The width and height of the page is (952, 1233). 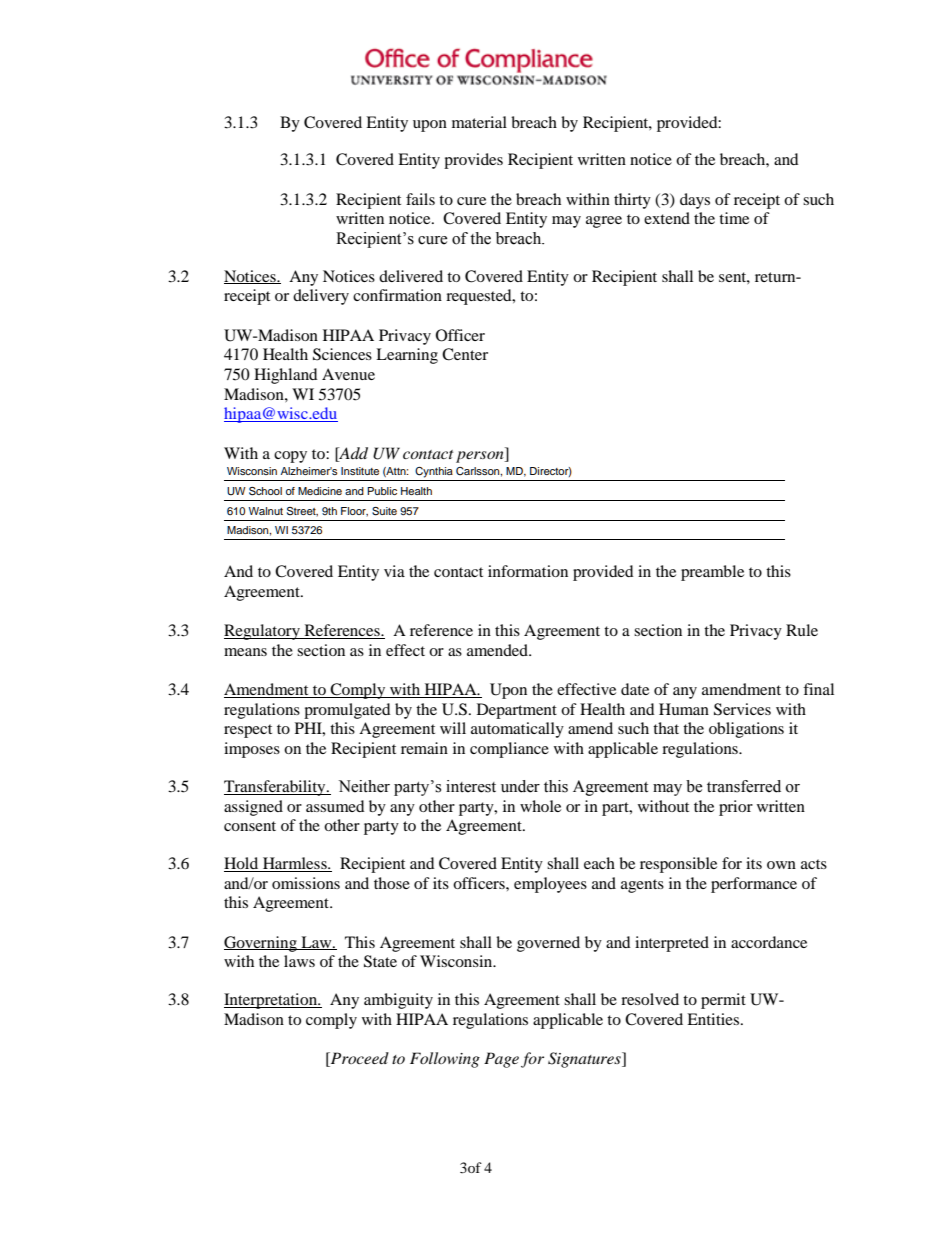 What do you see at coordinates (781, 865) in the page?
I see `own` at bounding box center [781, 865].
